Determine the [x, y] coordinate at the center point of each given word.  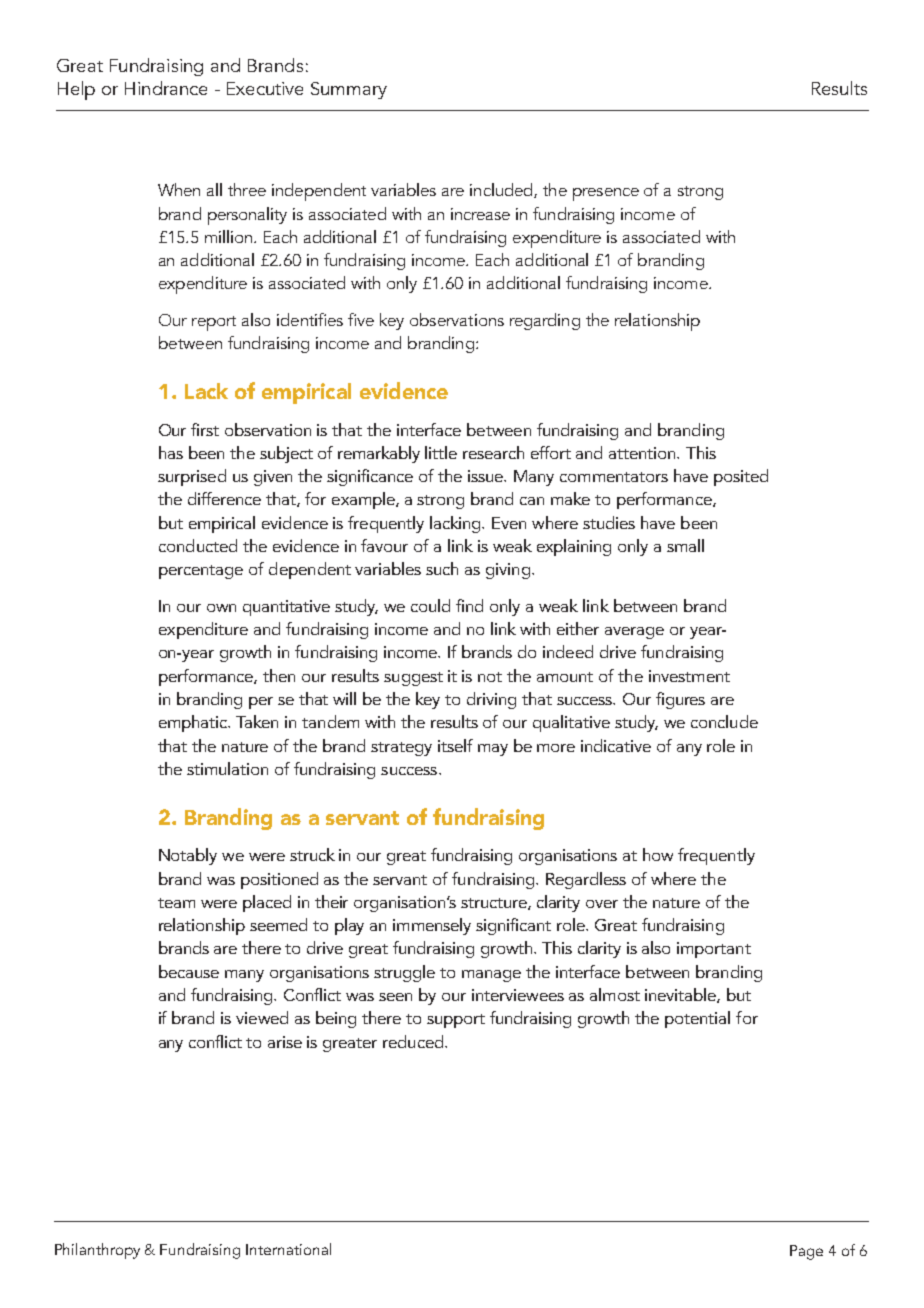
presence [606, 194]
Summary [349, 90]
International [288, 1249]
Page [806, 1252]
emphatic [194, 723]
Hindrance [166, 88]
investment [689, 676]
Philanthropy [97, 1251]
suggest [413, 679]
